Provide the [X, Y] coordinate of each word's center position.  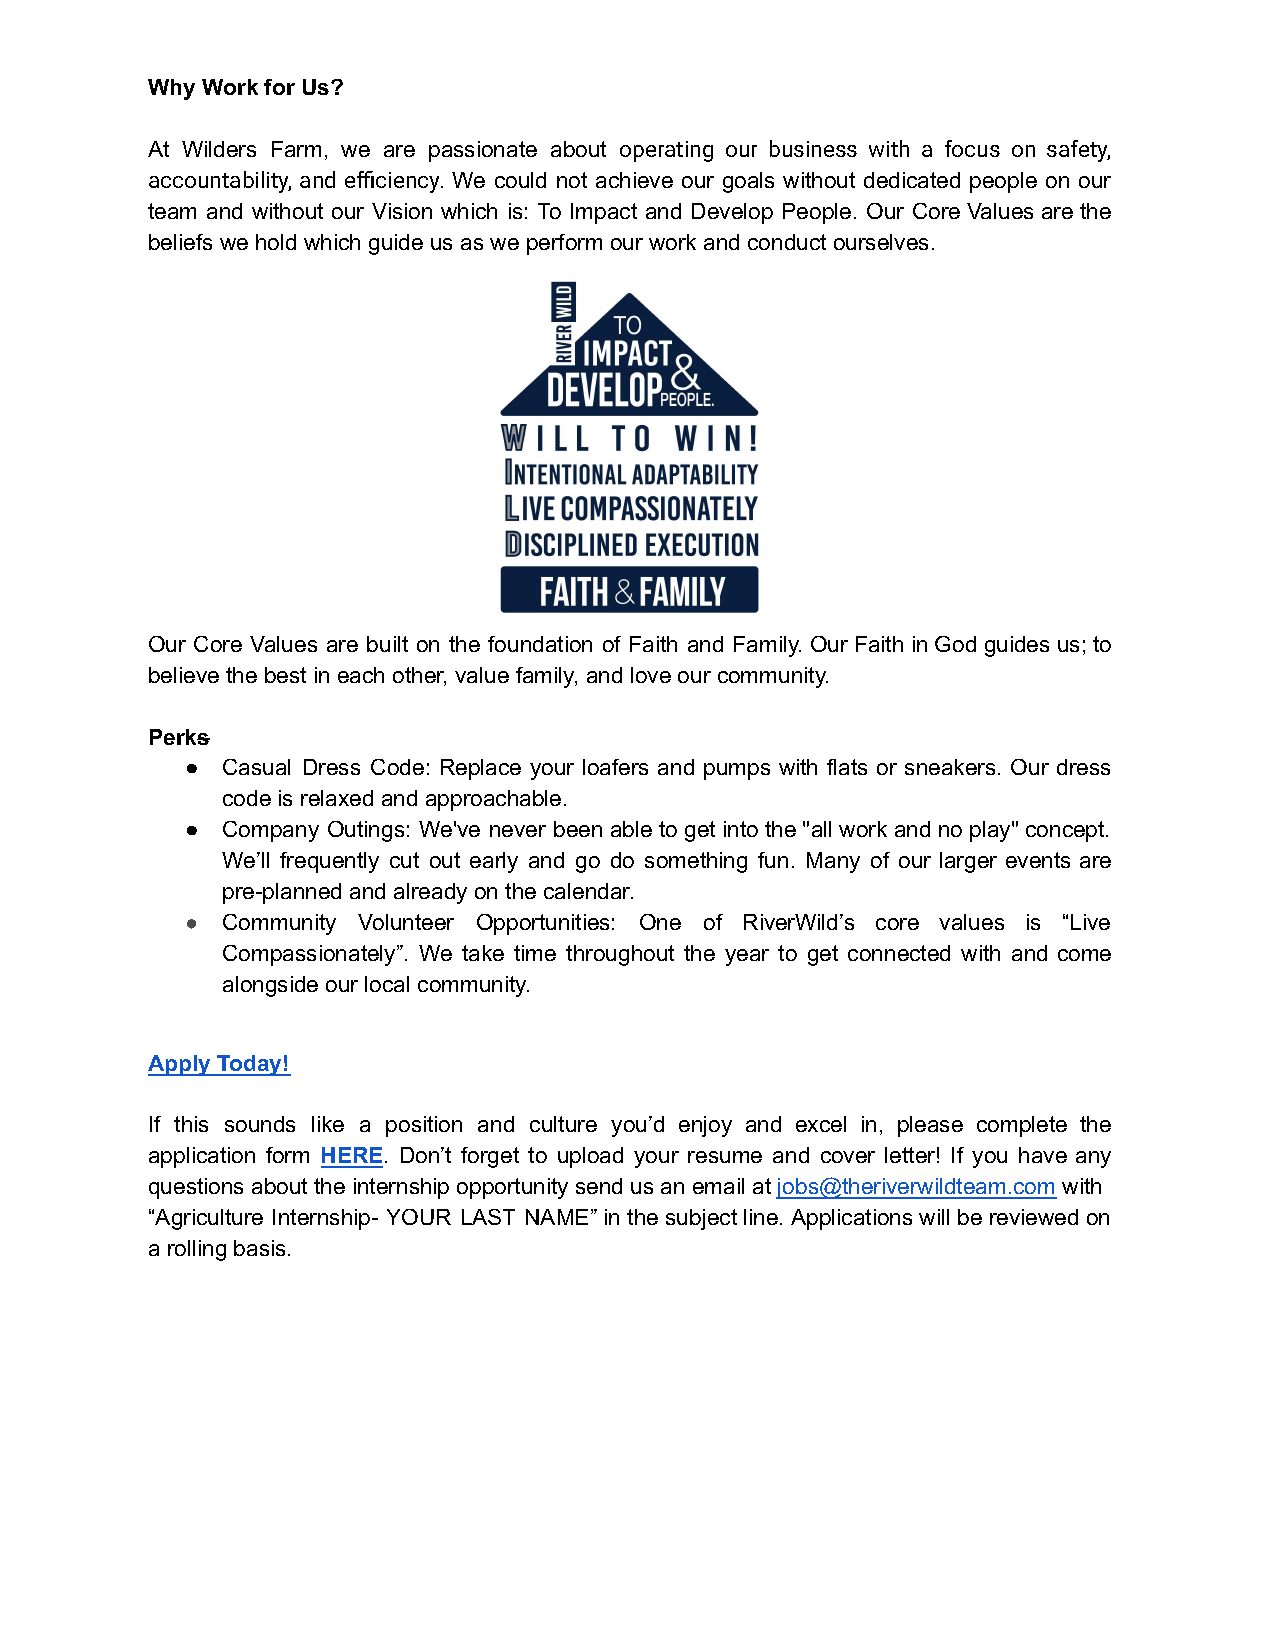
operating [666, 151]
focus [972, 148]
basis [259, 1248]
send [599, 1186]
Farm [296, 149]
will [934, 1217]
